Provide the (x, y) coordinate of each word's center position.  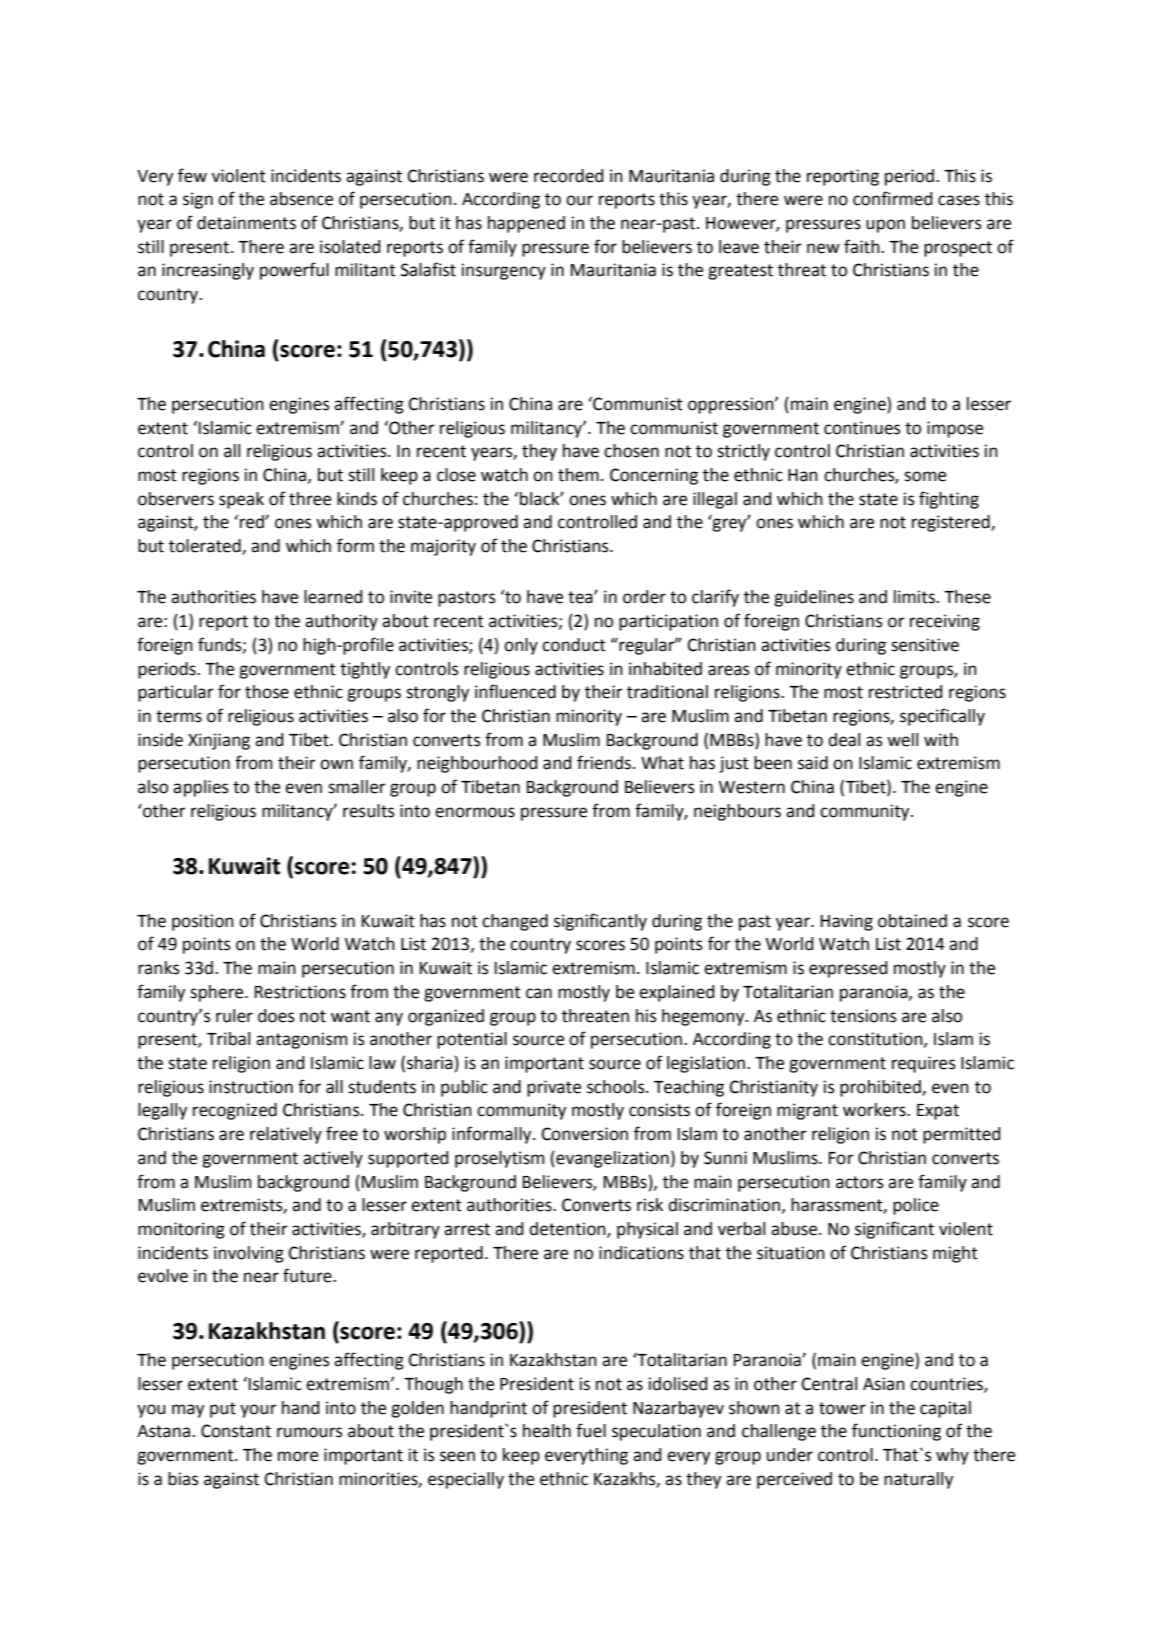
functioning (896, 1432)
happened (526, 224)
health (547, 1431)
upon (885, 226)
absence (301, 199)
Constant (236, 1431)
